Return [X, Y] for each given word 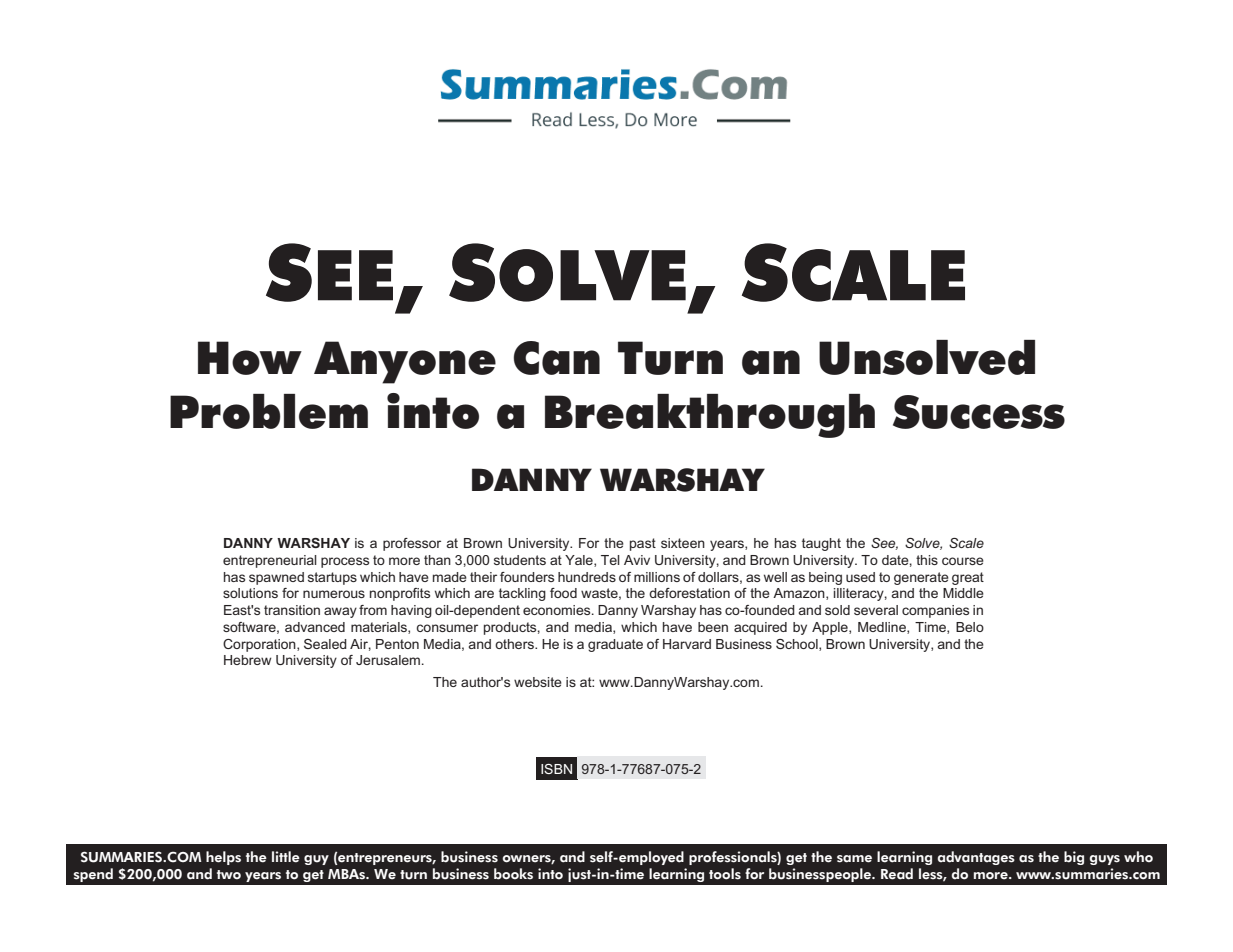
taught [821, 544]
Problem [269, 411]
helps [223, 858]
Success [979, 412]
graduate [615, 645]
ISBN [556, 769]
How [250, 358]
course [963, 561]
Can [557, 358]
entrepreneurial [270, 561]
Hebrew [248, 660]
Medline [883, 628]
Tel [610, 560]
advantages [976, 858]
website [538, 682]
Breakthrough [710, 416]
